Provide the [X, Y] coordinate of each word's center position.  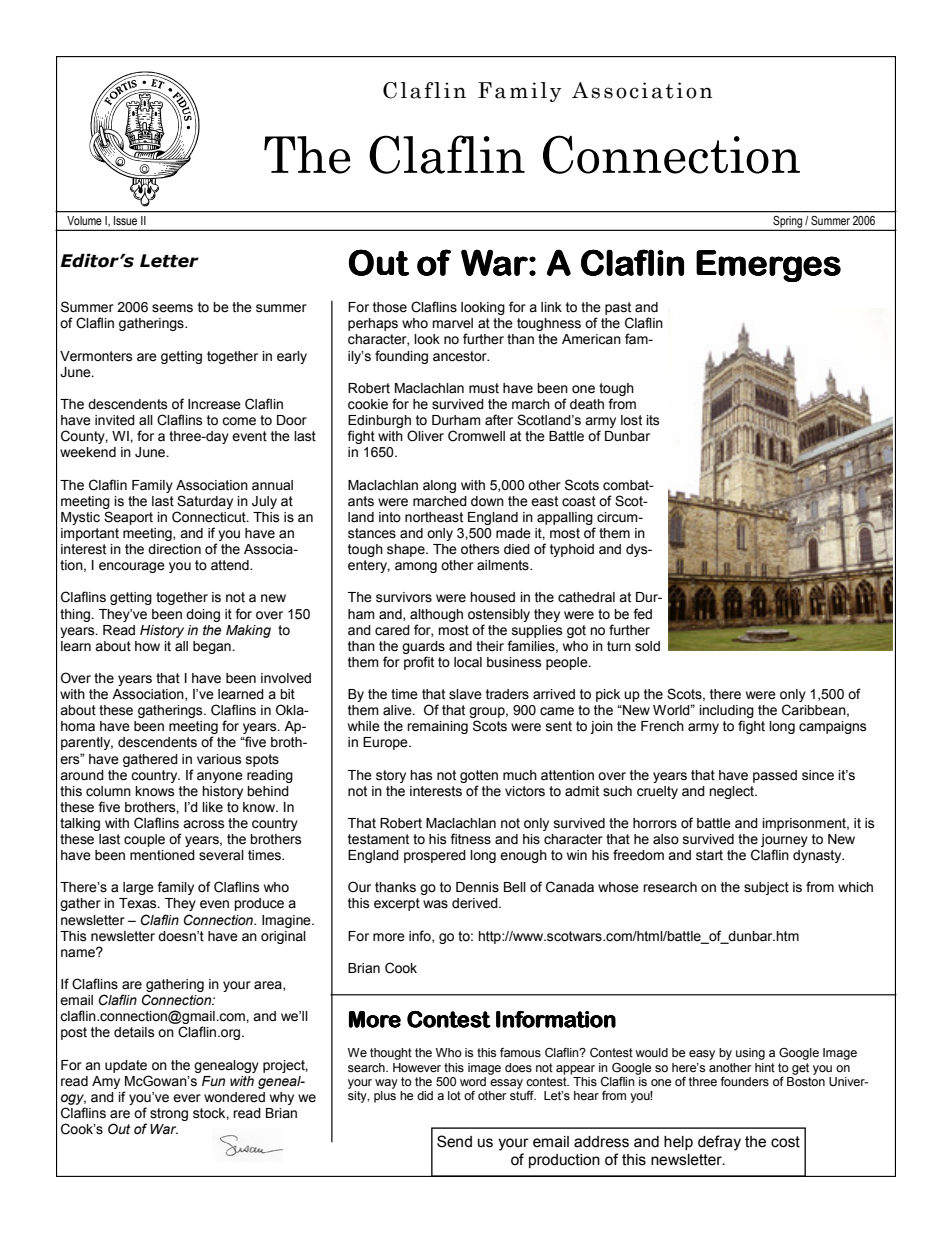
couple [144, 840]
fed [642, 614]
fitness [470, 839]
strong [169, 1114]
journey [784, 840]
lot [454, 1095]
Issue [125, 220]
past [618, 310]
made [513, 533]
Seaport [128, 518]
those [390, 307]
